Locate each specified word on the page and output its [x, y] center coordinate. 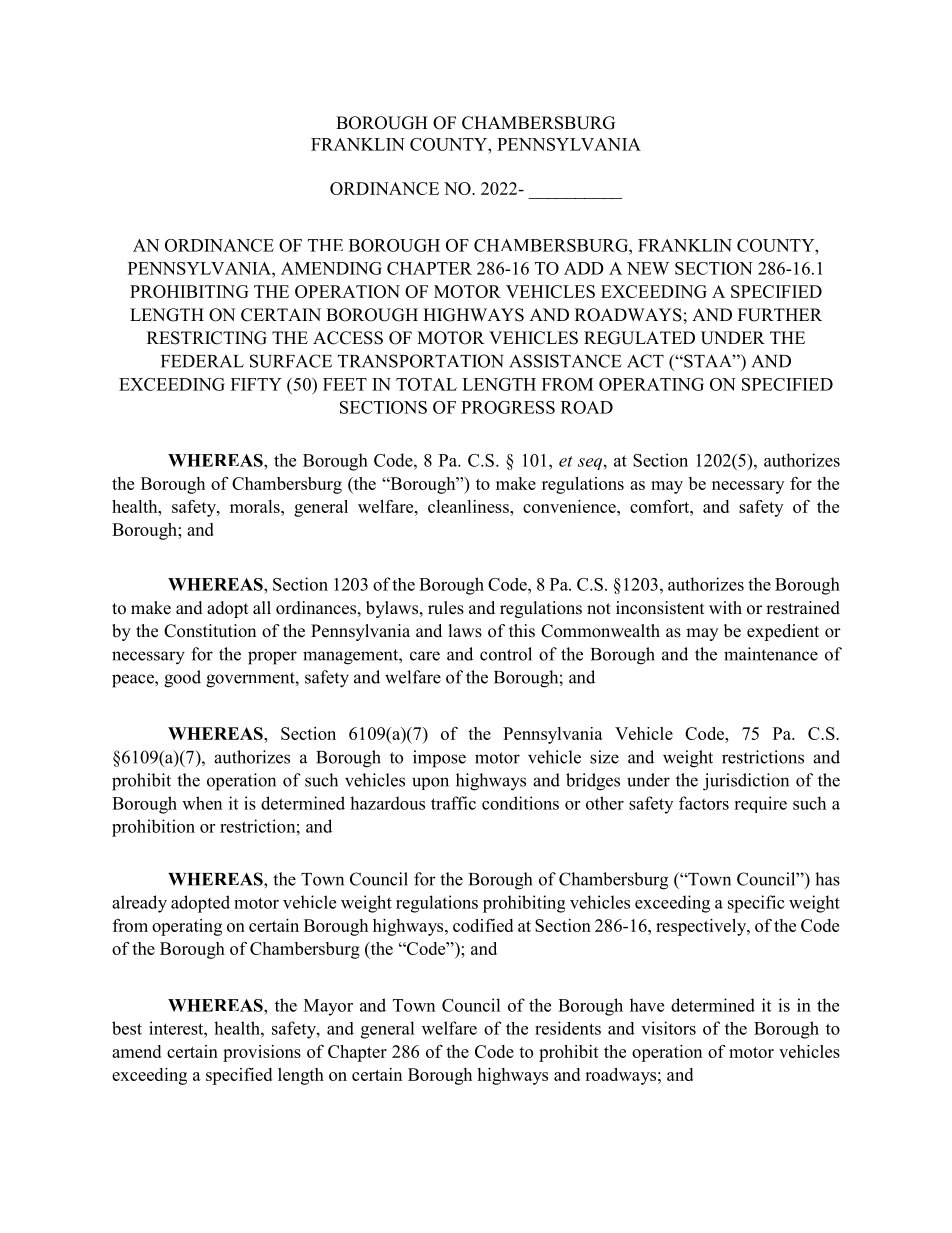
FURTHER [780, 315]
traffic [453, 803]
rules [446, 608]
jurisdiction [746, 782]
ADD [584, 268]
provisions [262, 1053]
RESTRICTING [207, 338]
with [725, 607]
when [202, 803]
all [262, 607]
